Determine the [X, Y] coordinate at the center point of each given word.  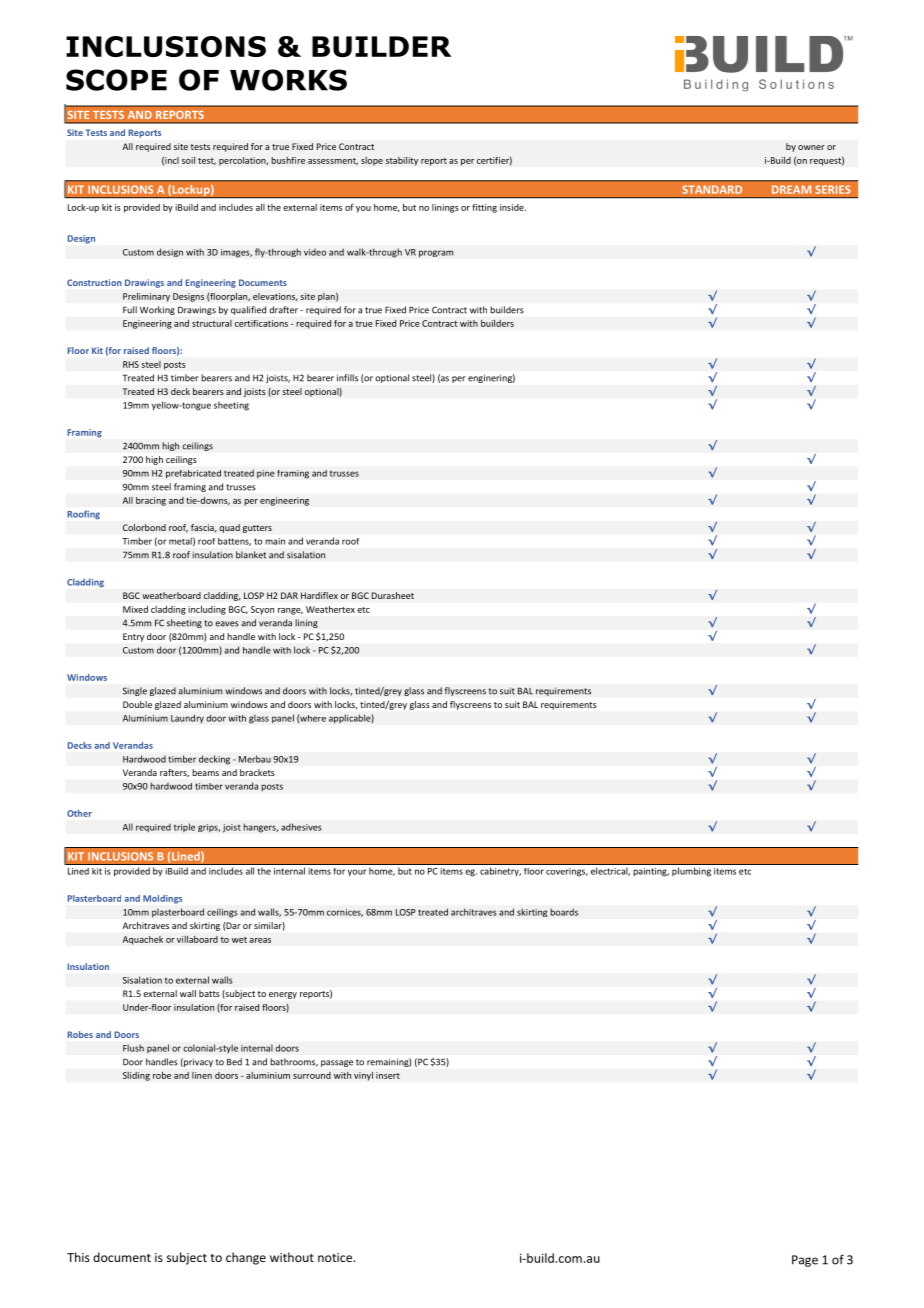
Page [805, 1261]
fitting [484, 208]
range [290, 611]
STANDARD [712, 189]
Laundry [187, 718]
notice [335, 1257]
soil [188, 160]
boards [564, 912]
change [246, 1258]
